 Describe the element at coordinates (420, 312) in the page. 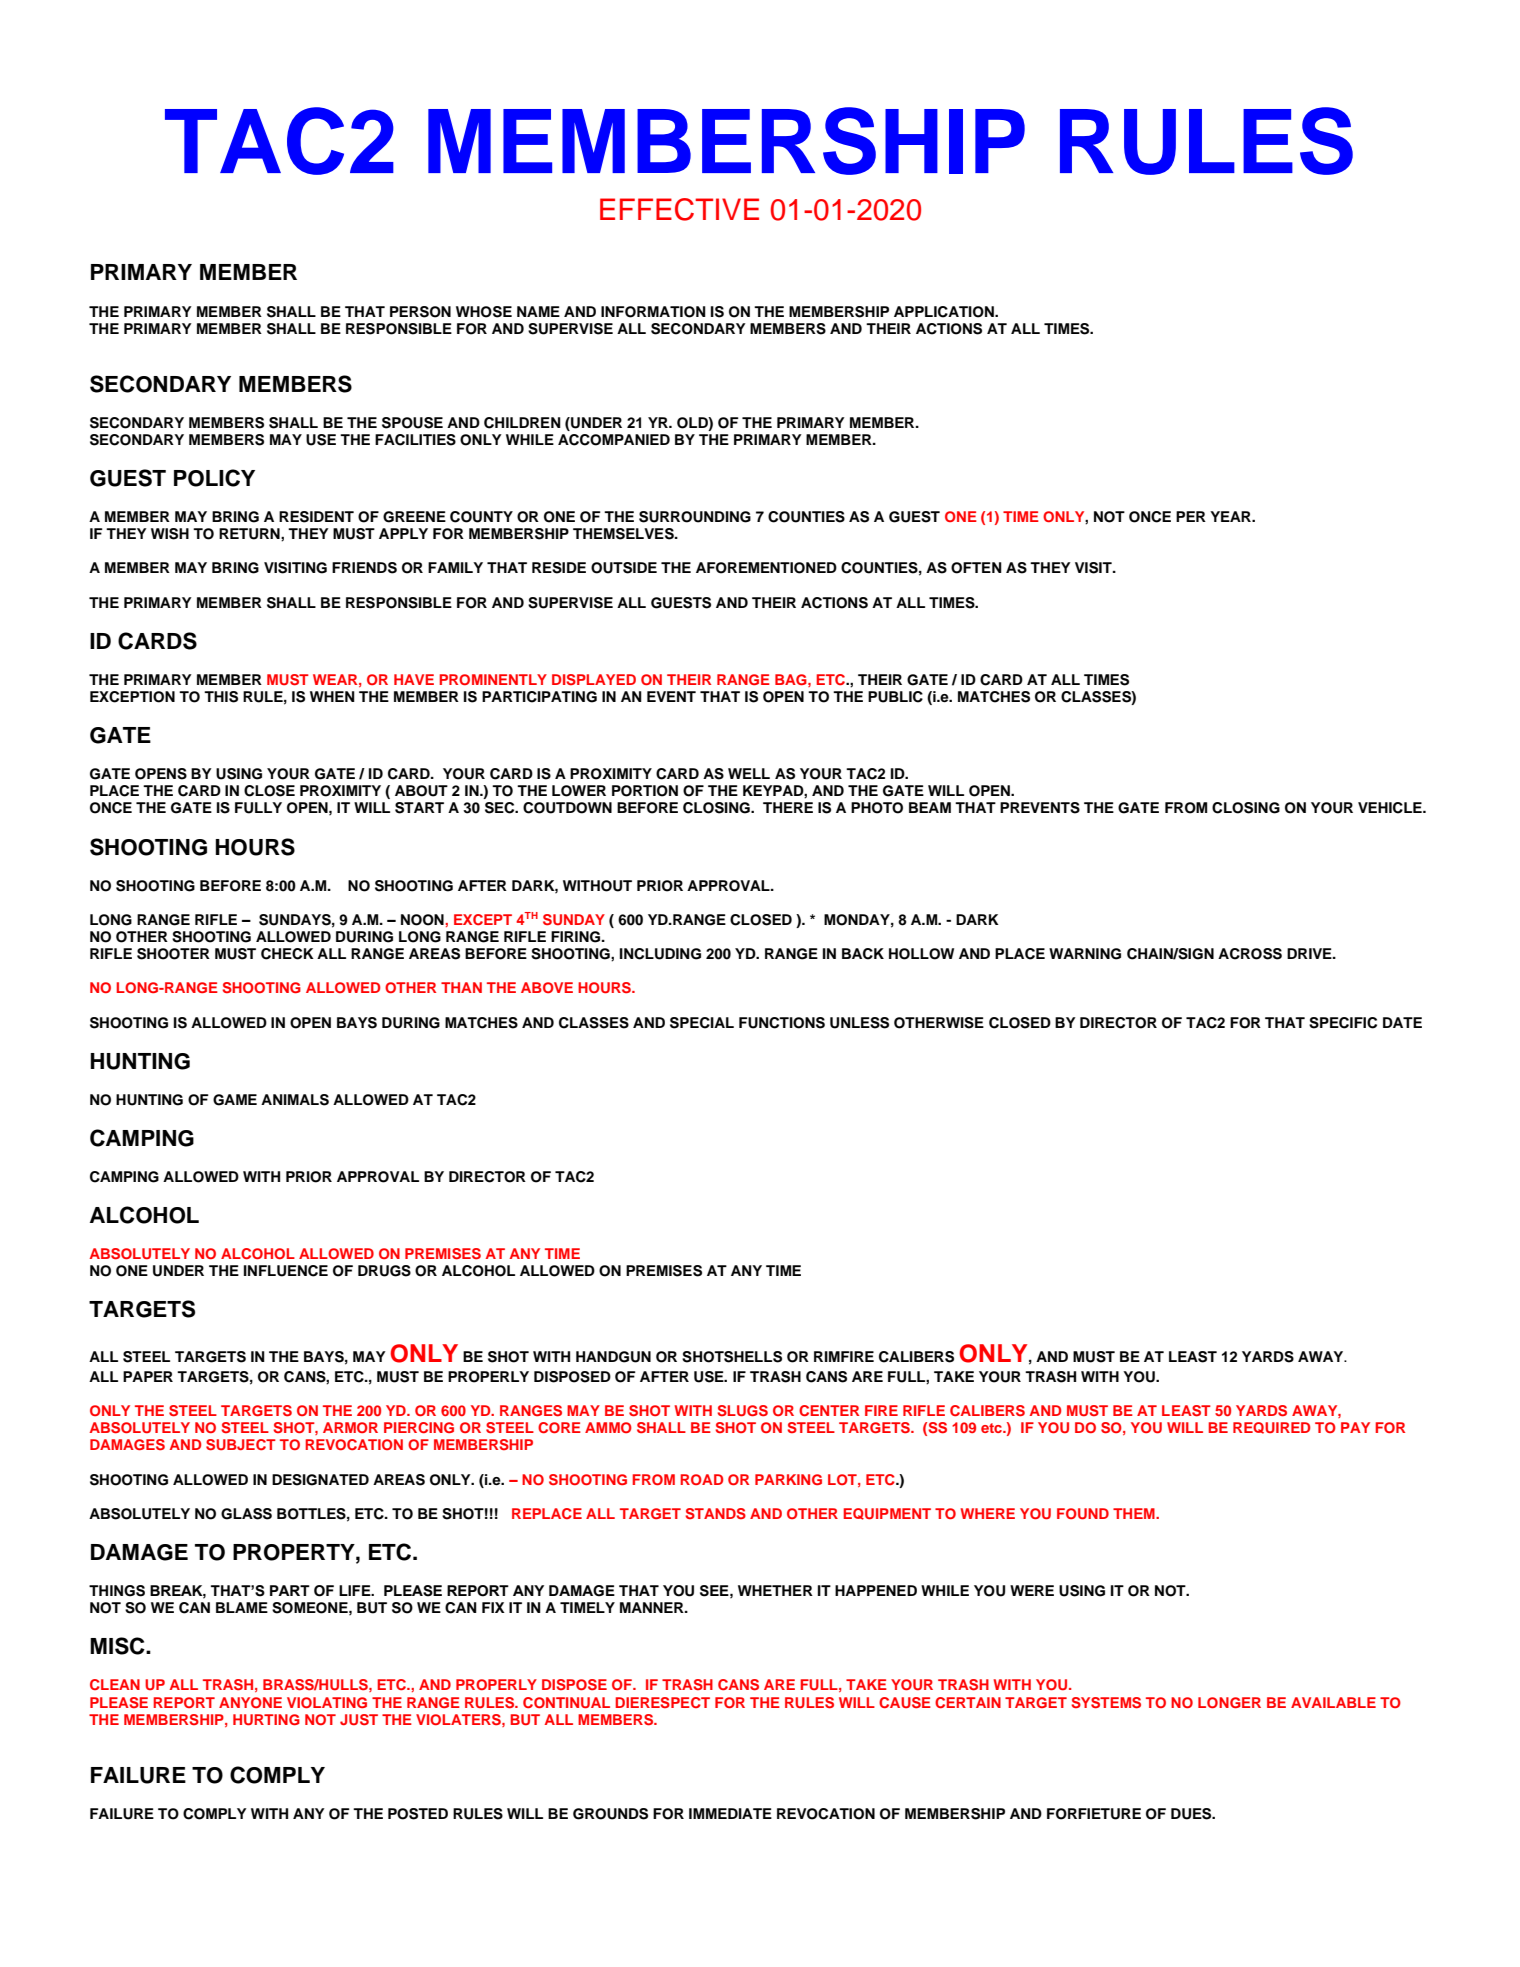

I see `PERSON` at that location.
